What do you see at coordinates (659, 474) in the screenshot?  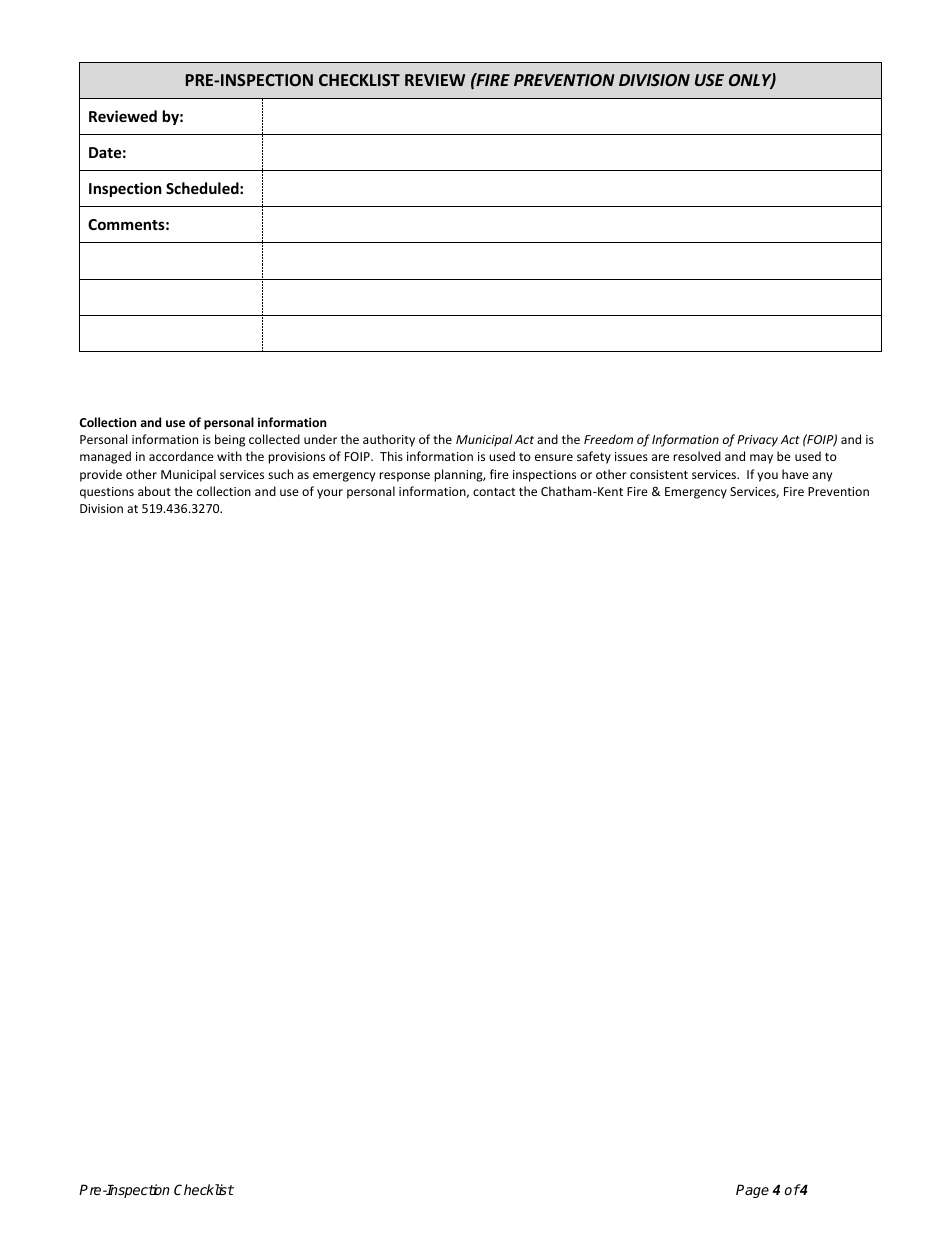 I see `consistent` at bounding box center [659, 474].
